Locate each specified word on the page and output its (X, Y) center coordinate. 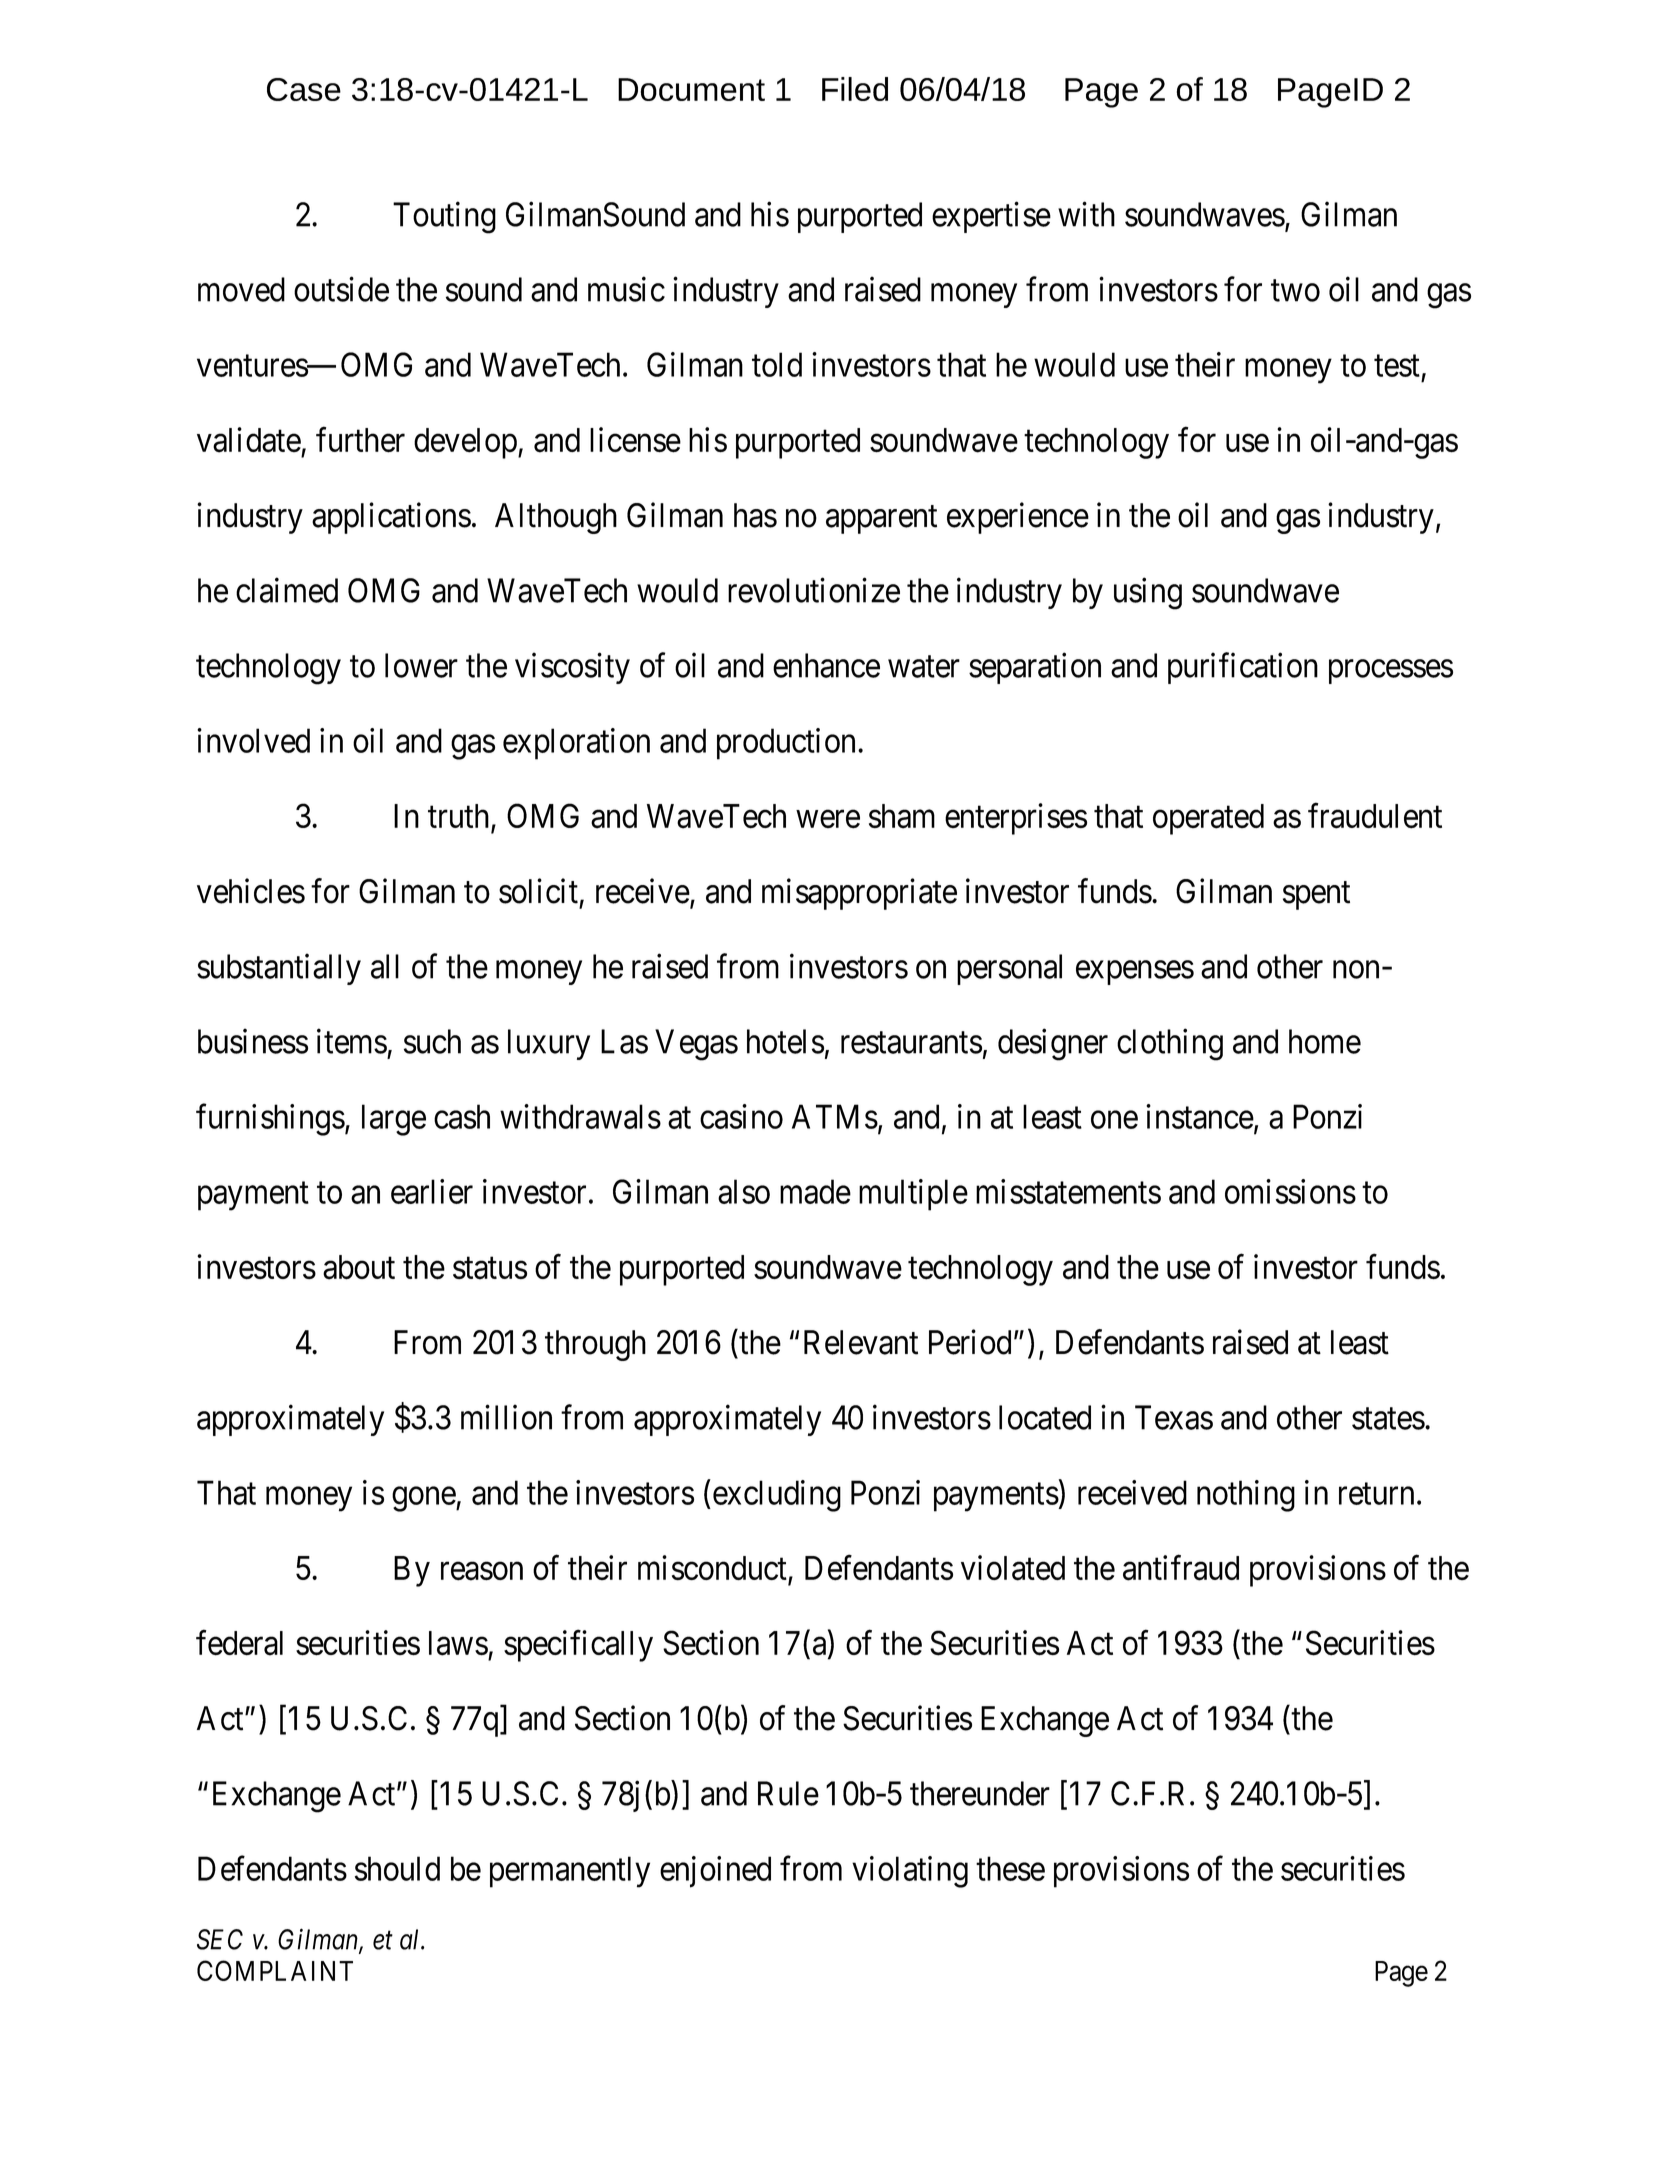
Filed (855, 89)
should (397, 1868)
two (1295, 291)
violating (910, 1872)
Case (304, 89)
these (1010, 1868)
